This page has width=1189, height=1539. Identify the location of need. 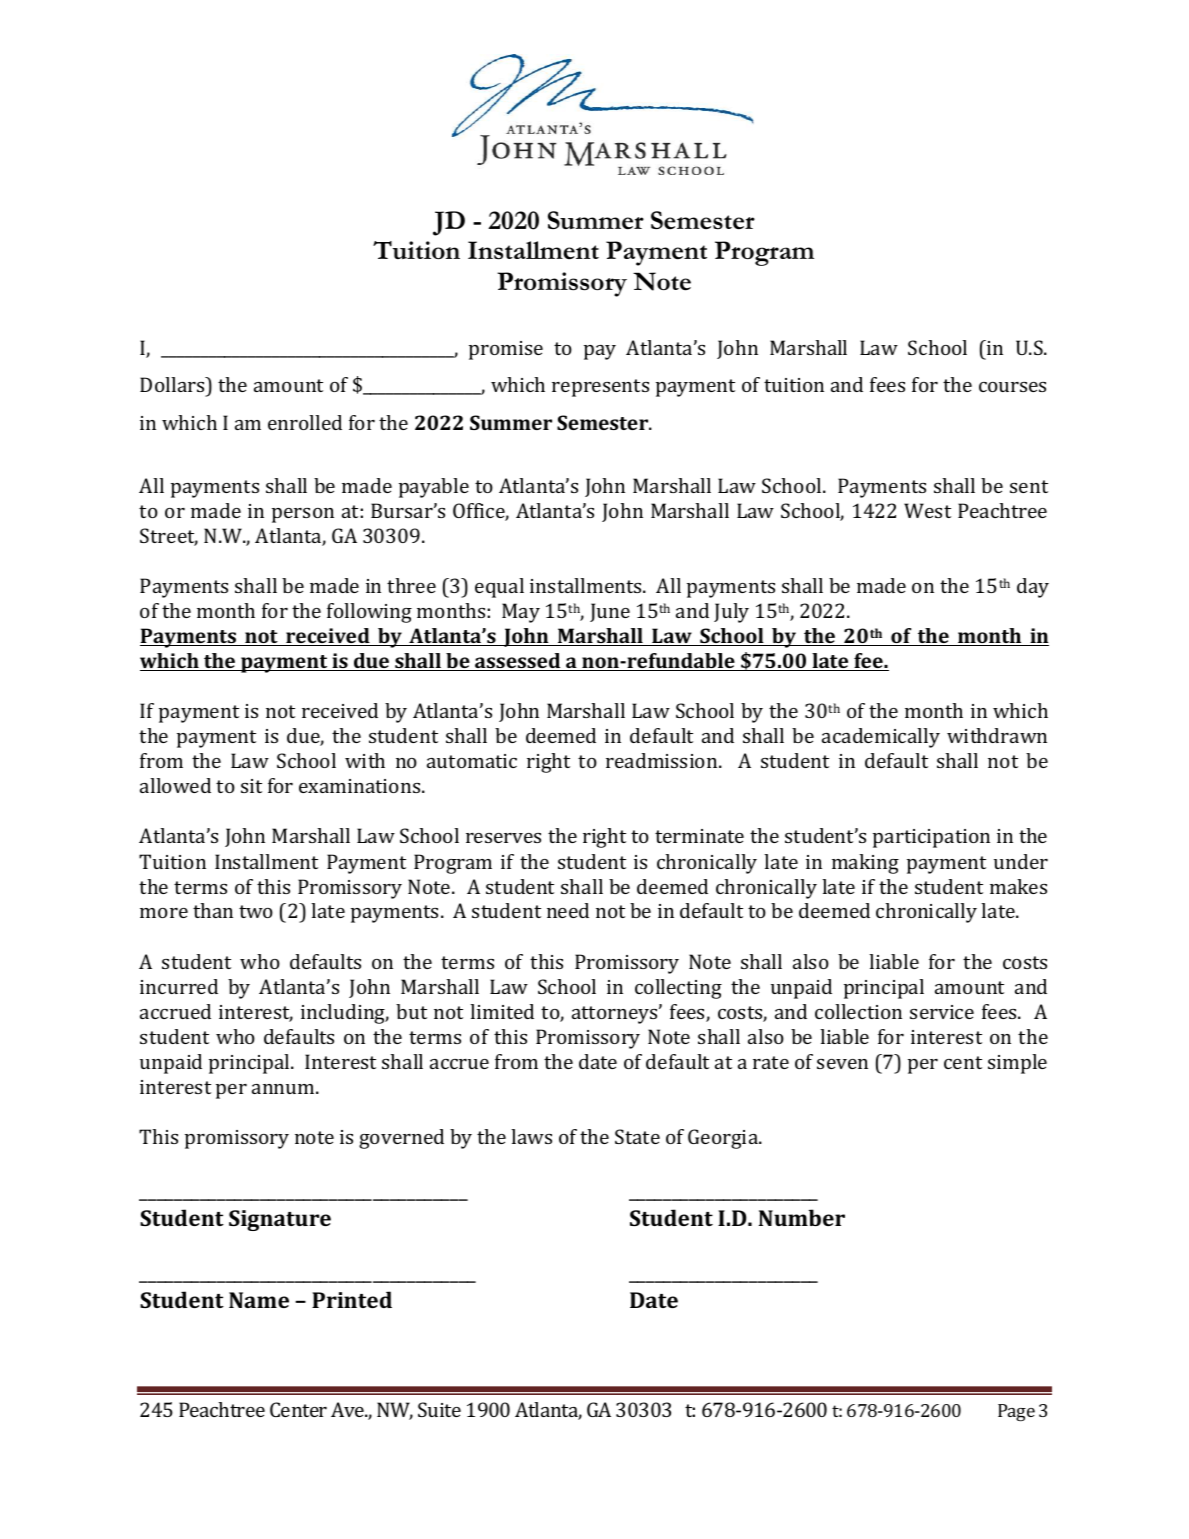
(568, 910).
